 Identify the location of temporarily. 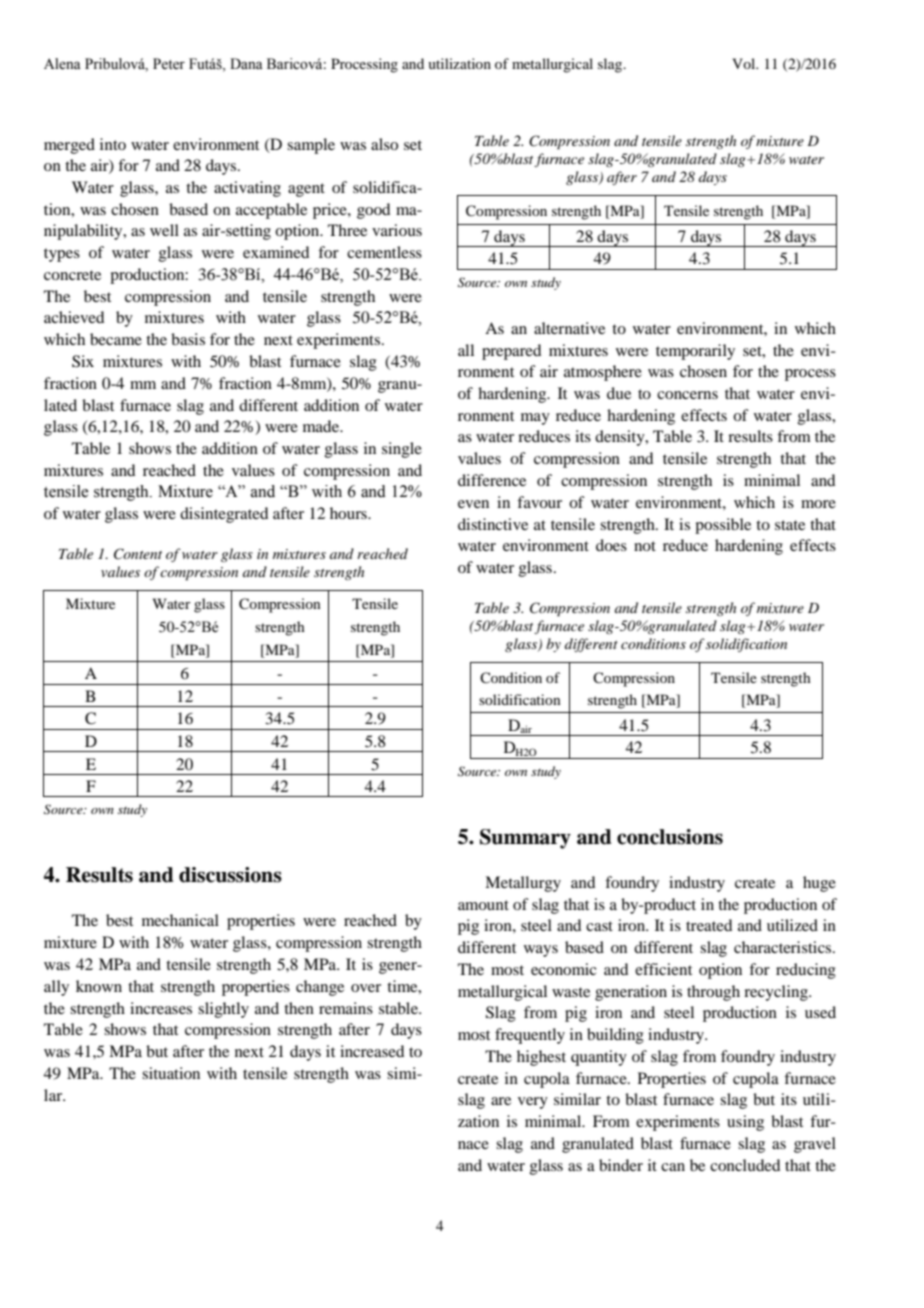
(695, 352).
